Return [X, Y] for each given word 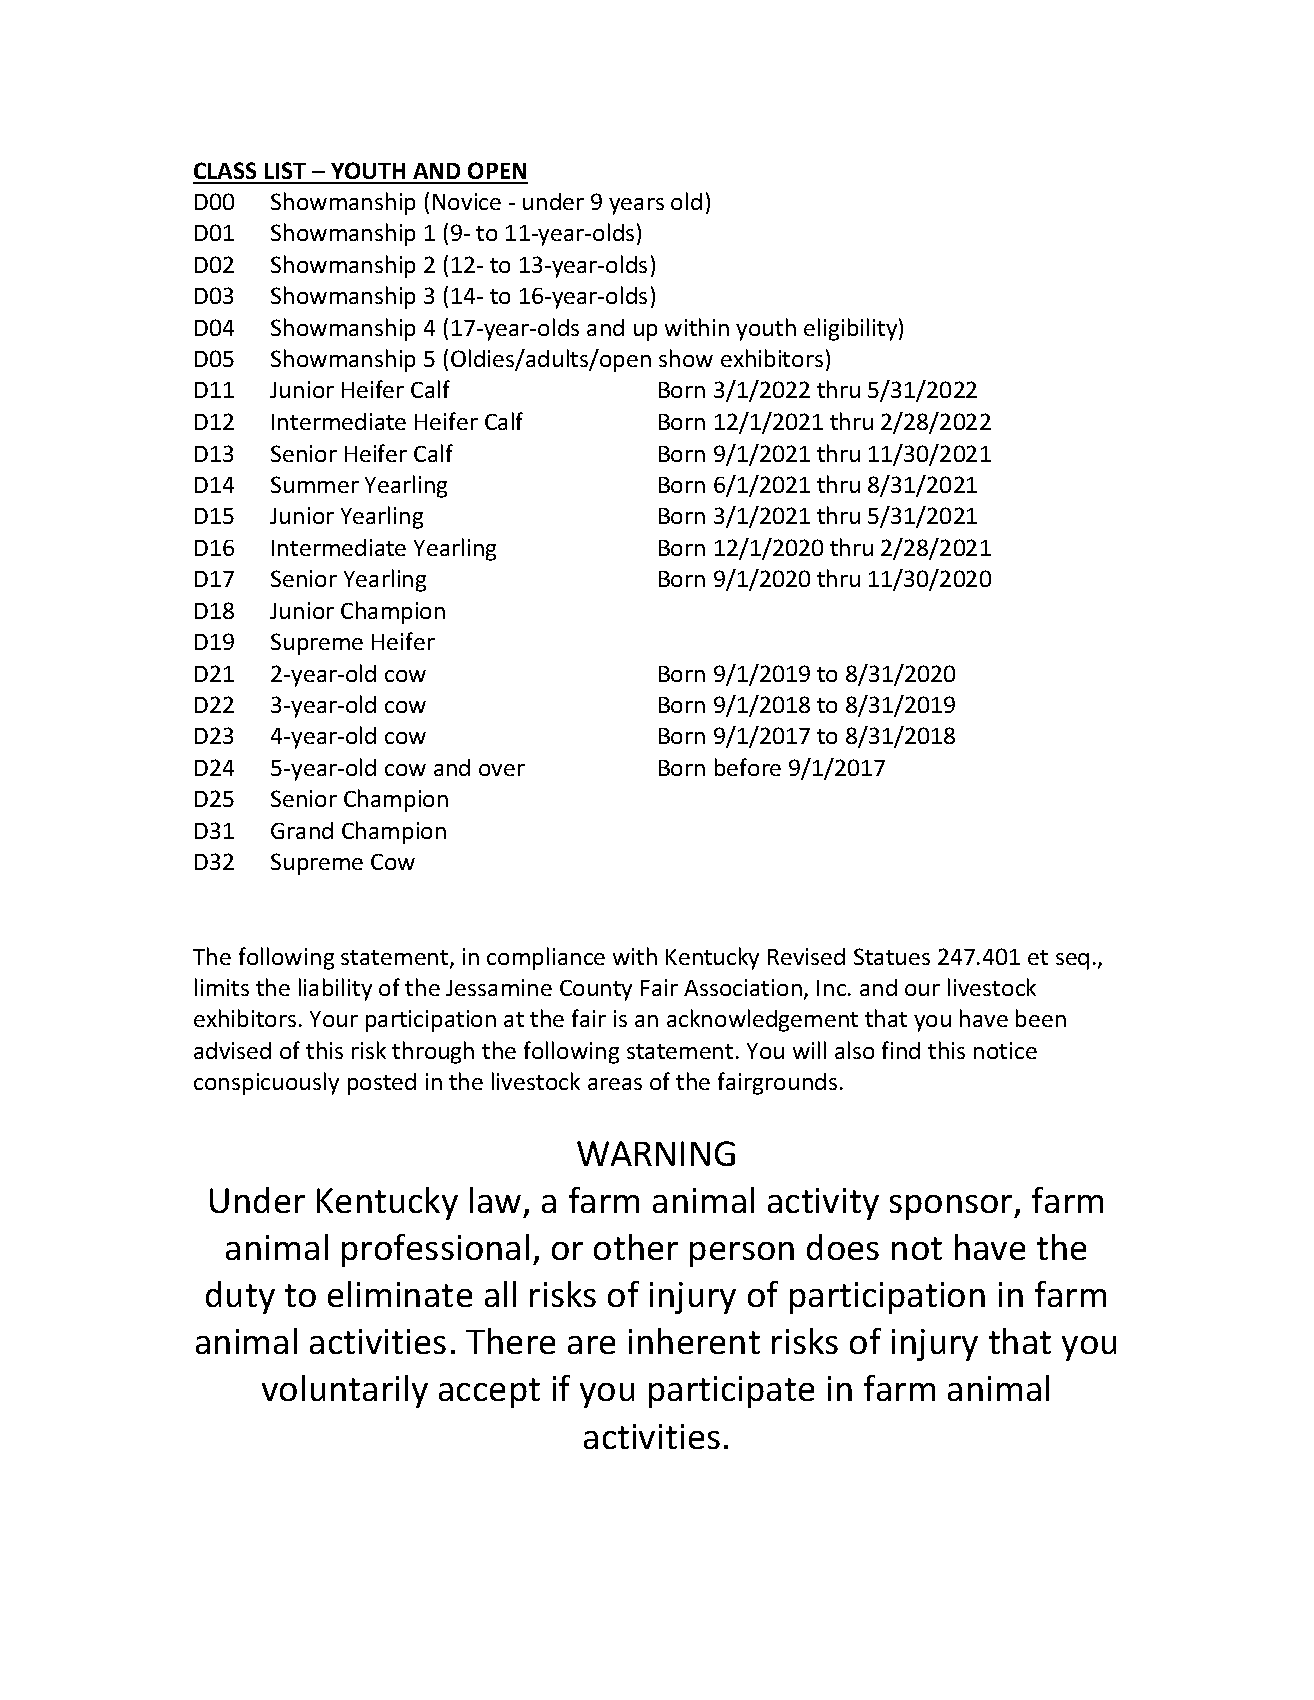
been [1041, 1018]
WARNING [656, 1153]
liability [335, 989]
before [748, 767]
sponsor [952, 1207]
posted [382, 1084]
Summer [315, 484]
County [596, 990]
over [502, 770]
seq [1072, 961]
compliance [546, 958]
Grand [302, 830]
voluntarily [345, 1391]
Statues [892, 956]
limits [222, 987]
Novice [467, 201]
